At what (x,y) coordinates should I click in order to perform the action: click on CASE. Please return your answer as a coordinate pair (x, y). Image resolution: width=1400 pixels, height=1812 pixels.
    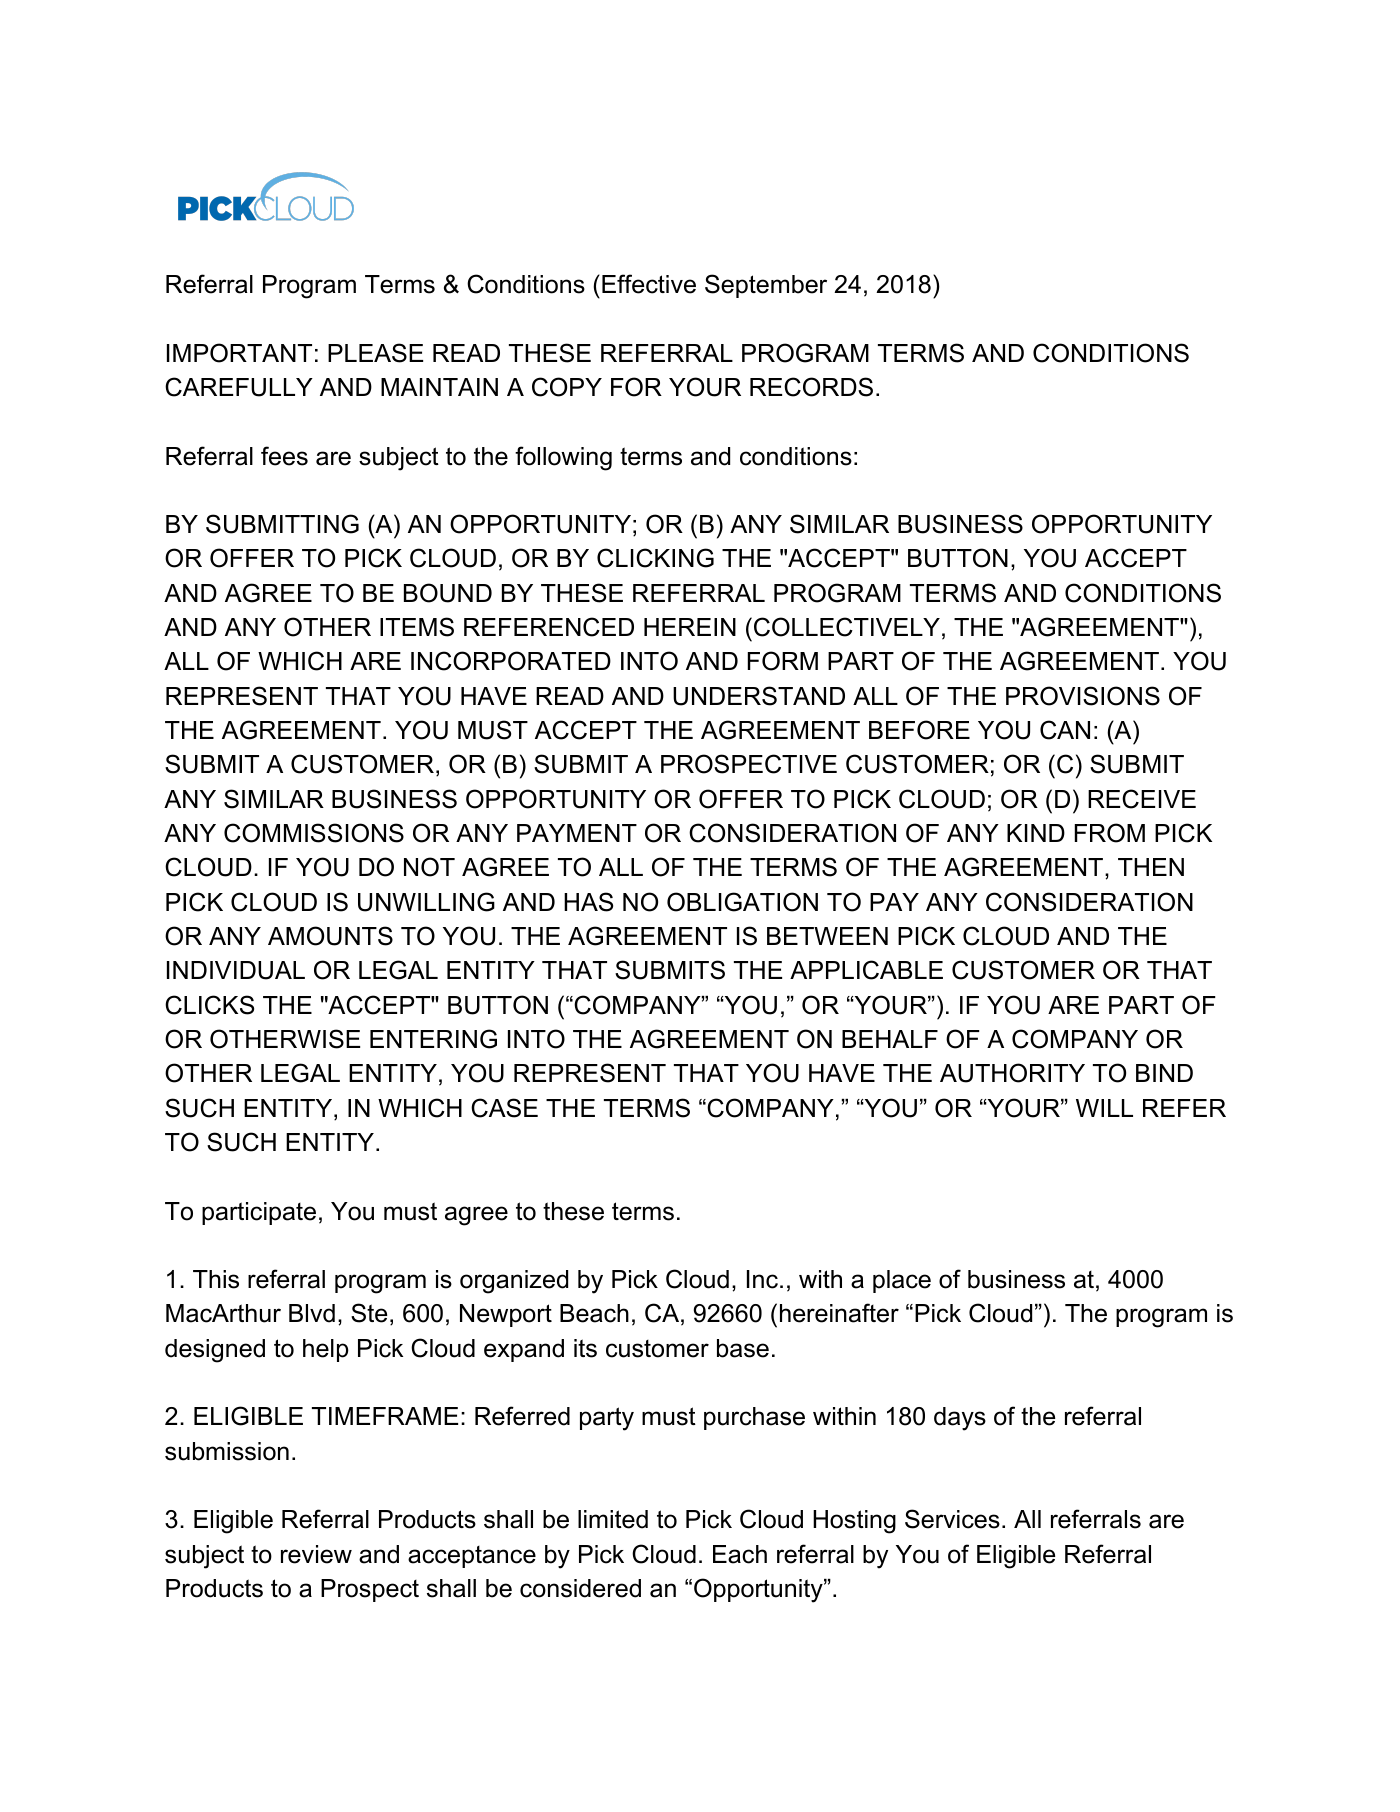
    Looking at the image, I should click on (504, 1108).
